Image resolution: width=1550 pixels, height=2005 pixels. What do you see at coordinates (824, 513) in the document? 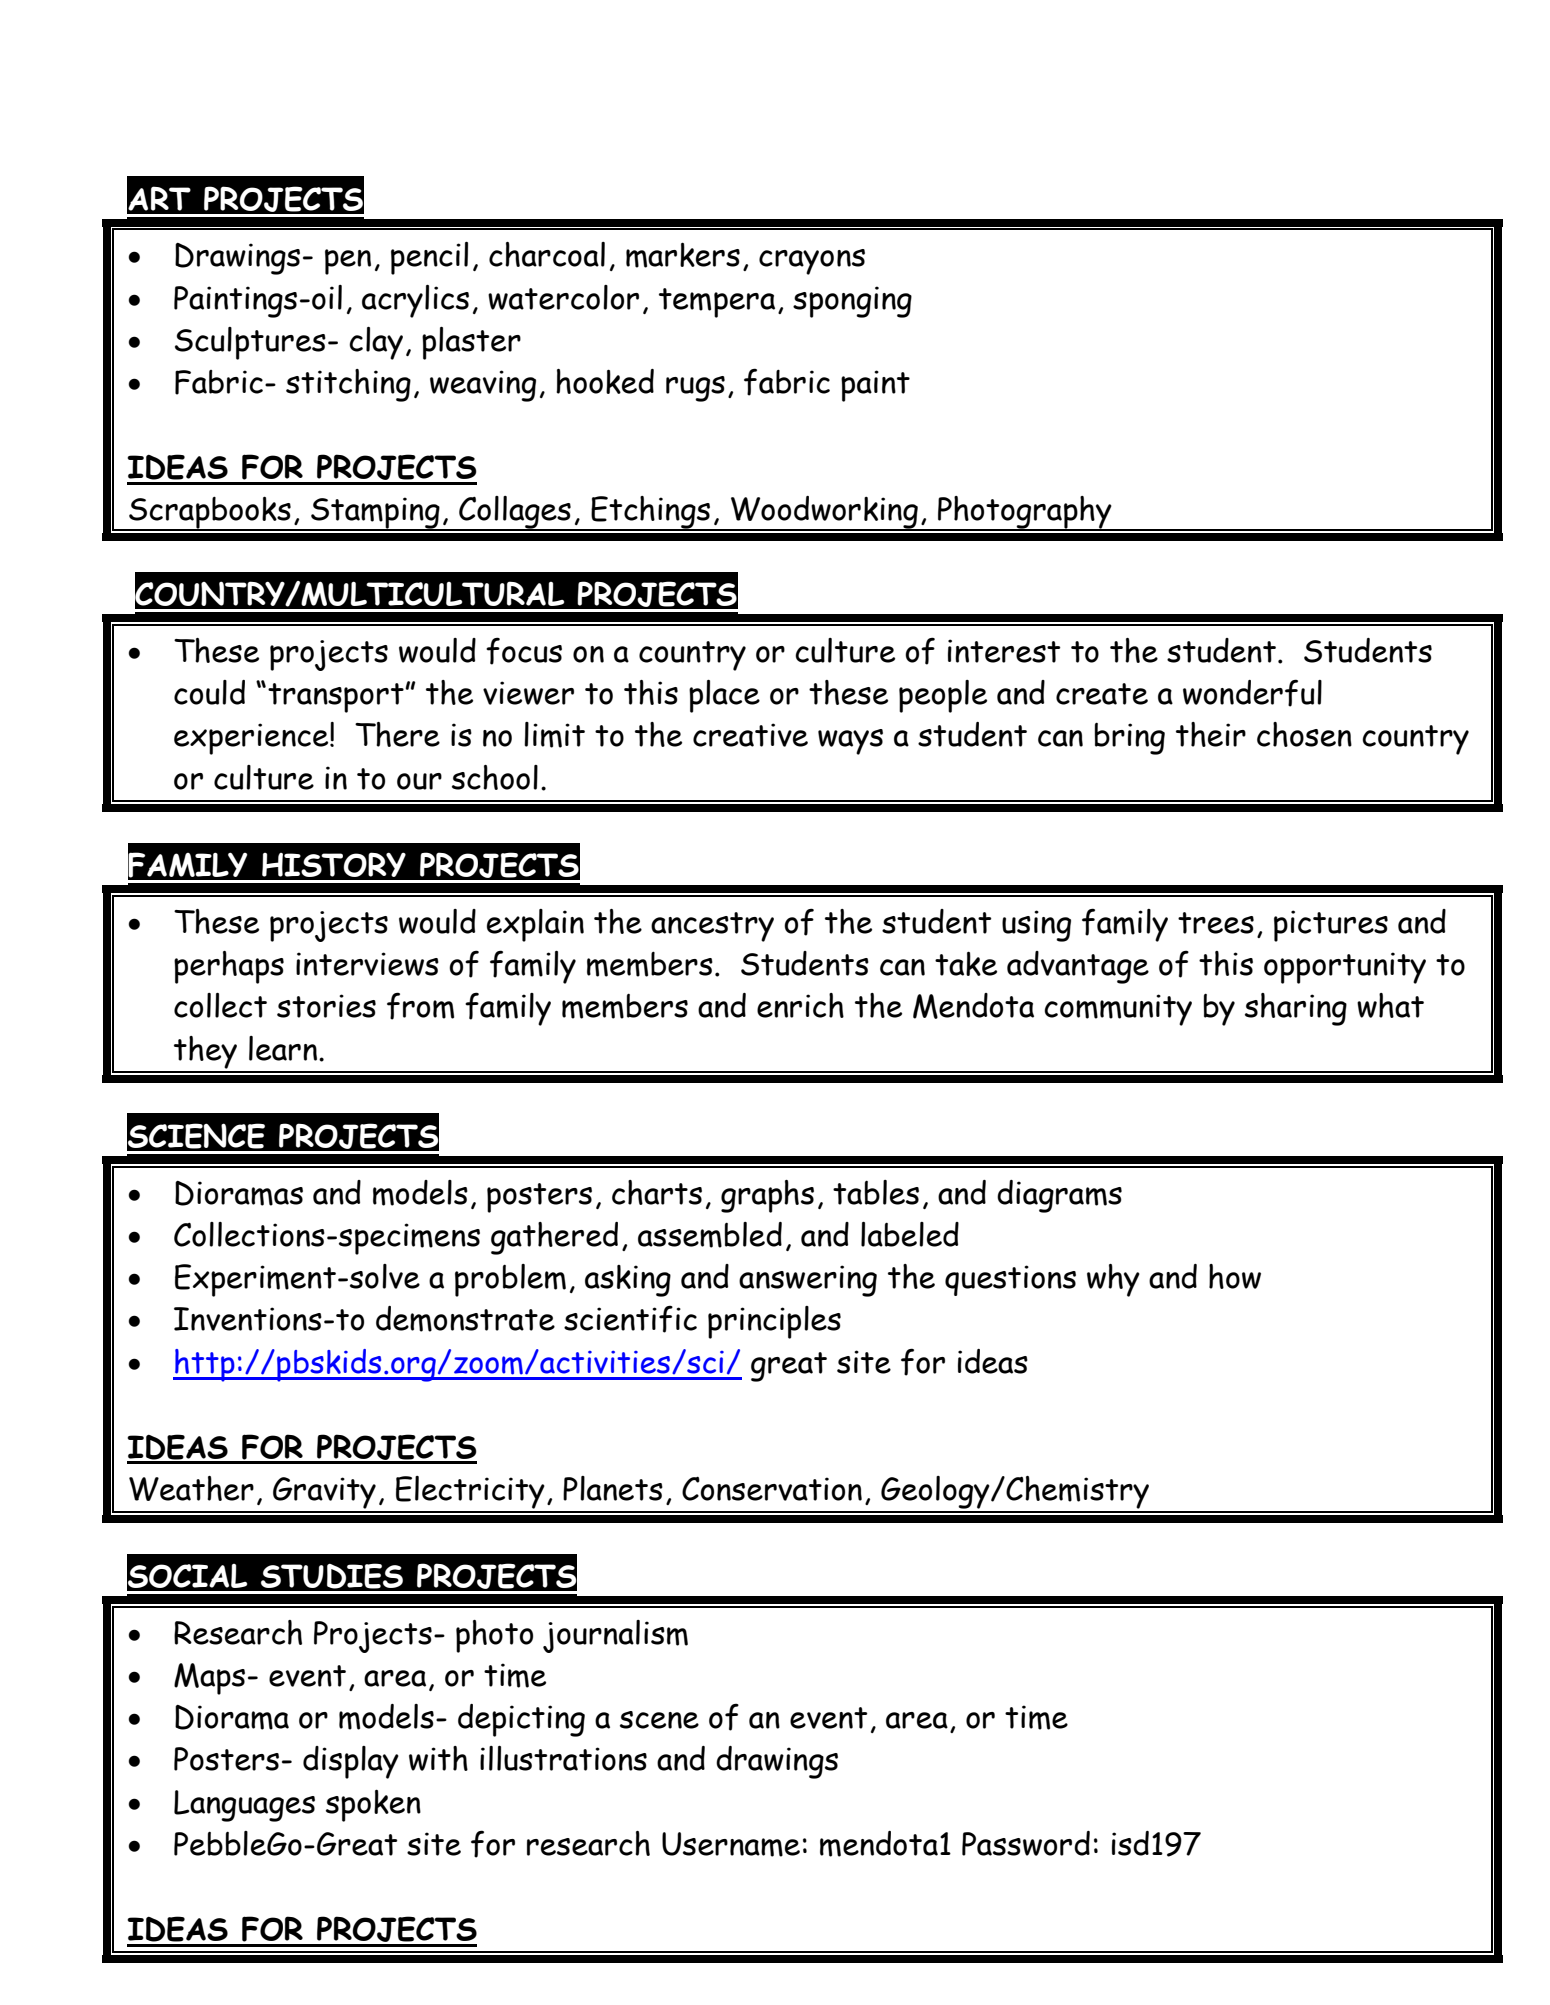
I see `Woodworking` at bounding box center [824, 513].
